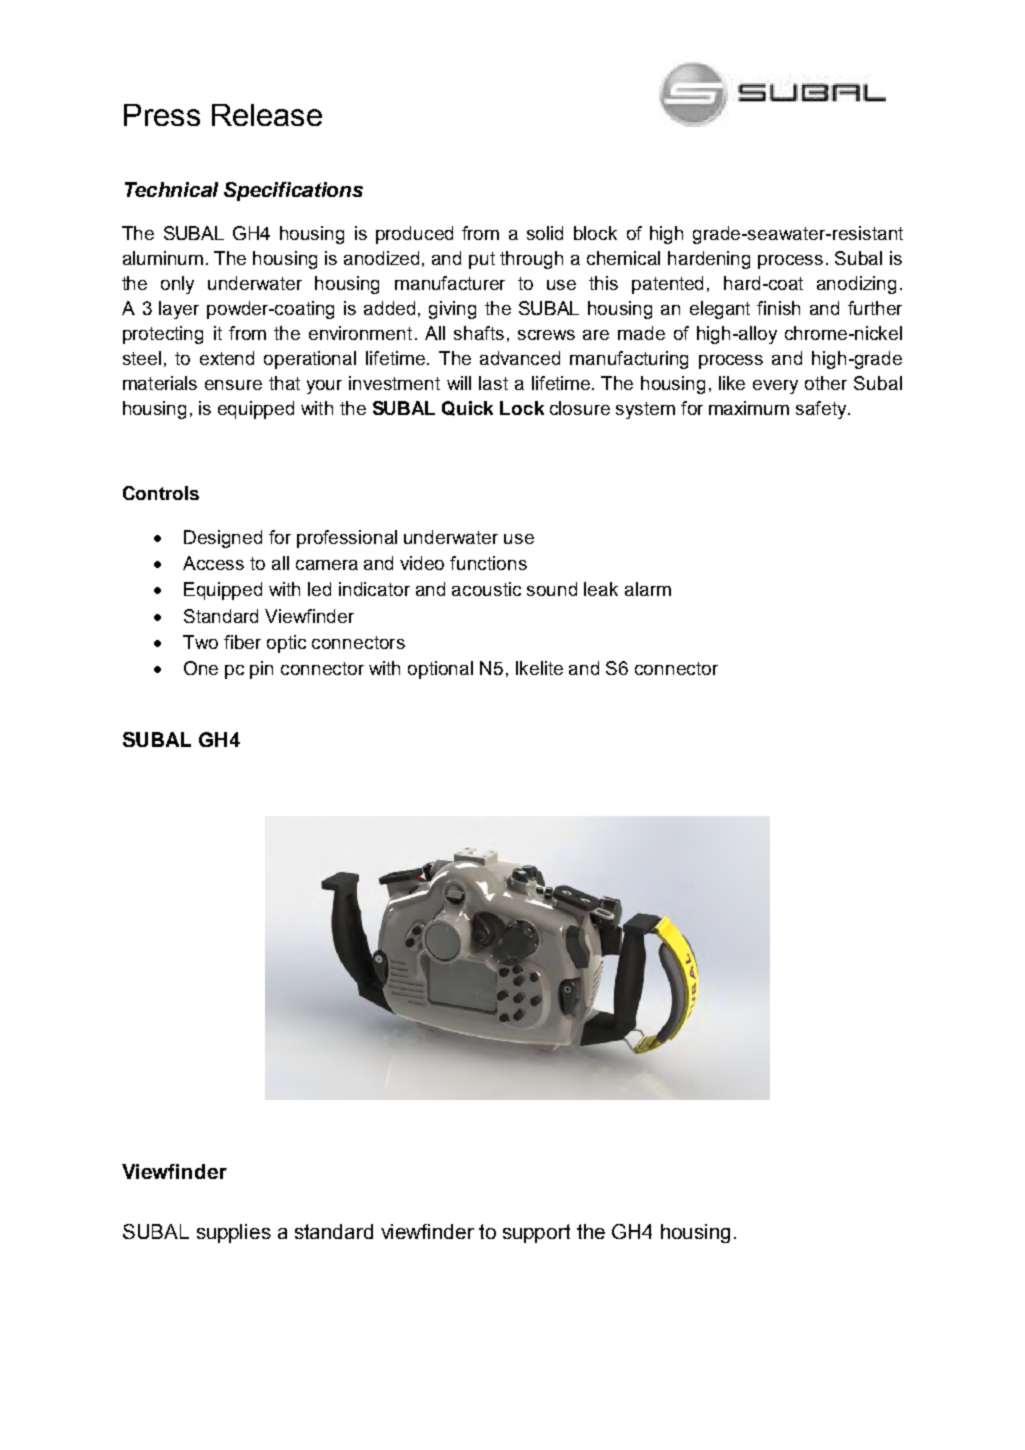 The width and height of the image is (1025, 1450). I want to click on Release, so click(267, 115).
